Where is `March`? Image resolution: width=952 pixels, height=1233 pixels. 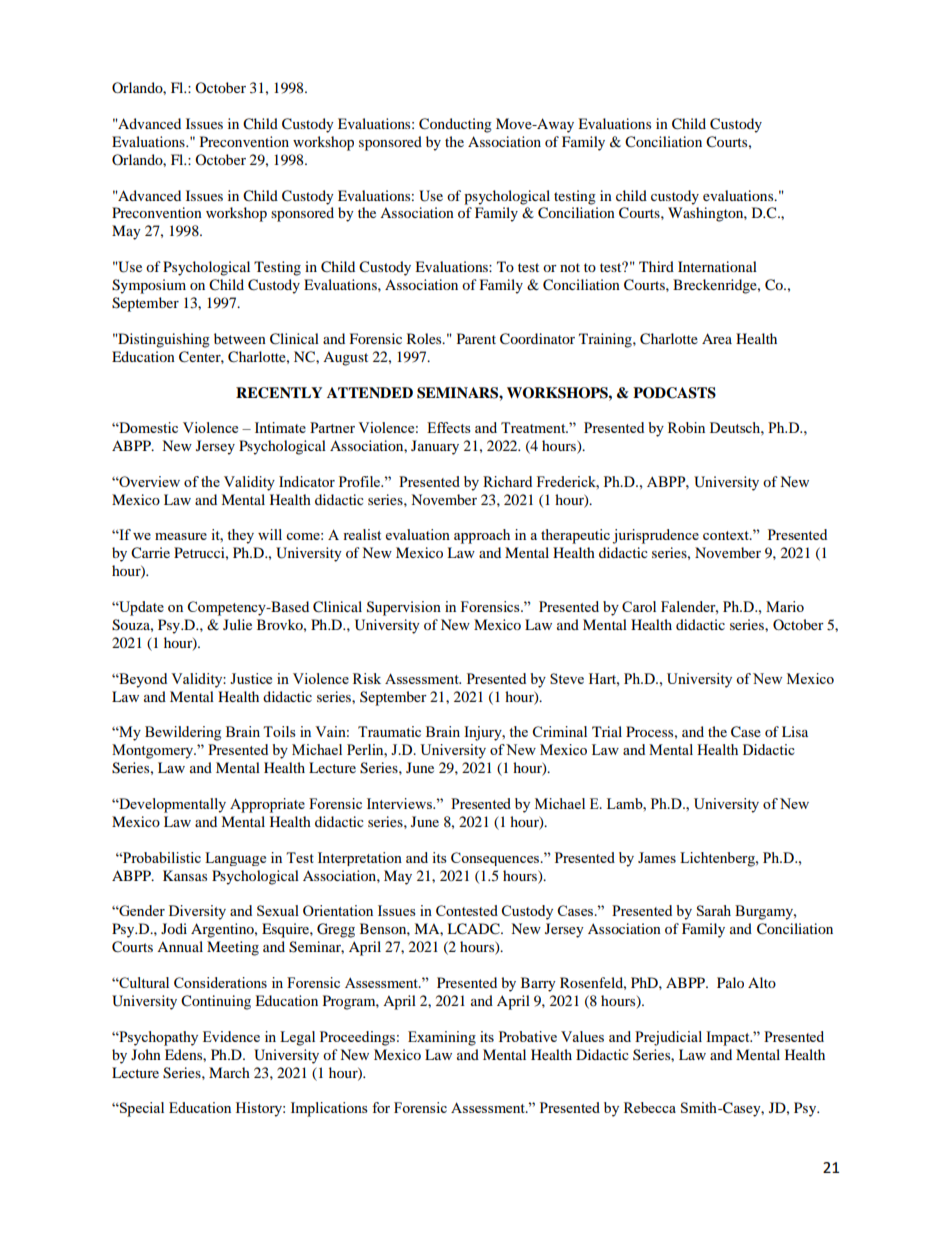
March is located at coordinates (229, 1072).
